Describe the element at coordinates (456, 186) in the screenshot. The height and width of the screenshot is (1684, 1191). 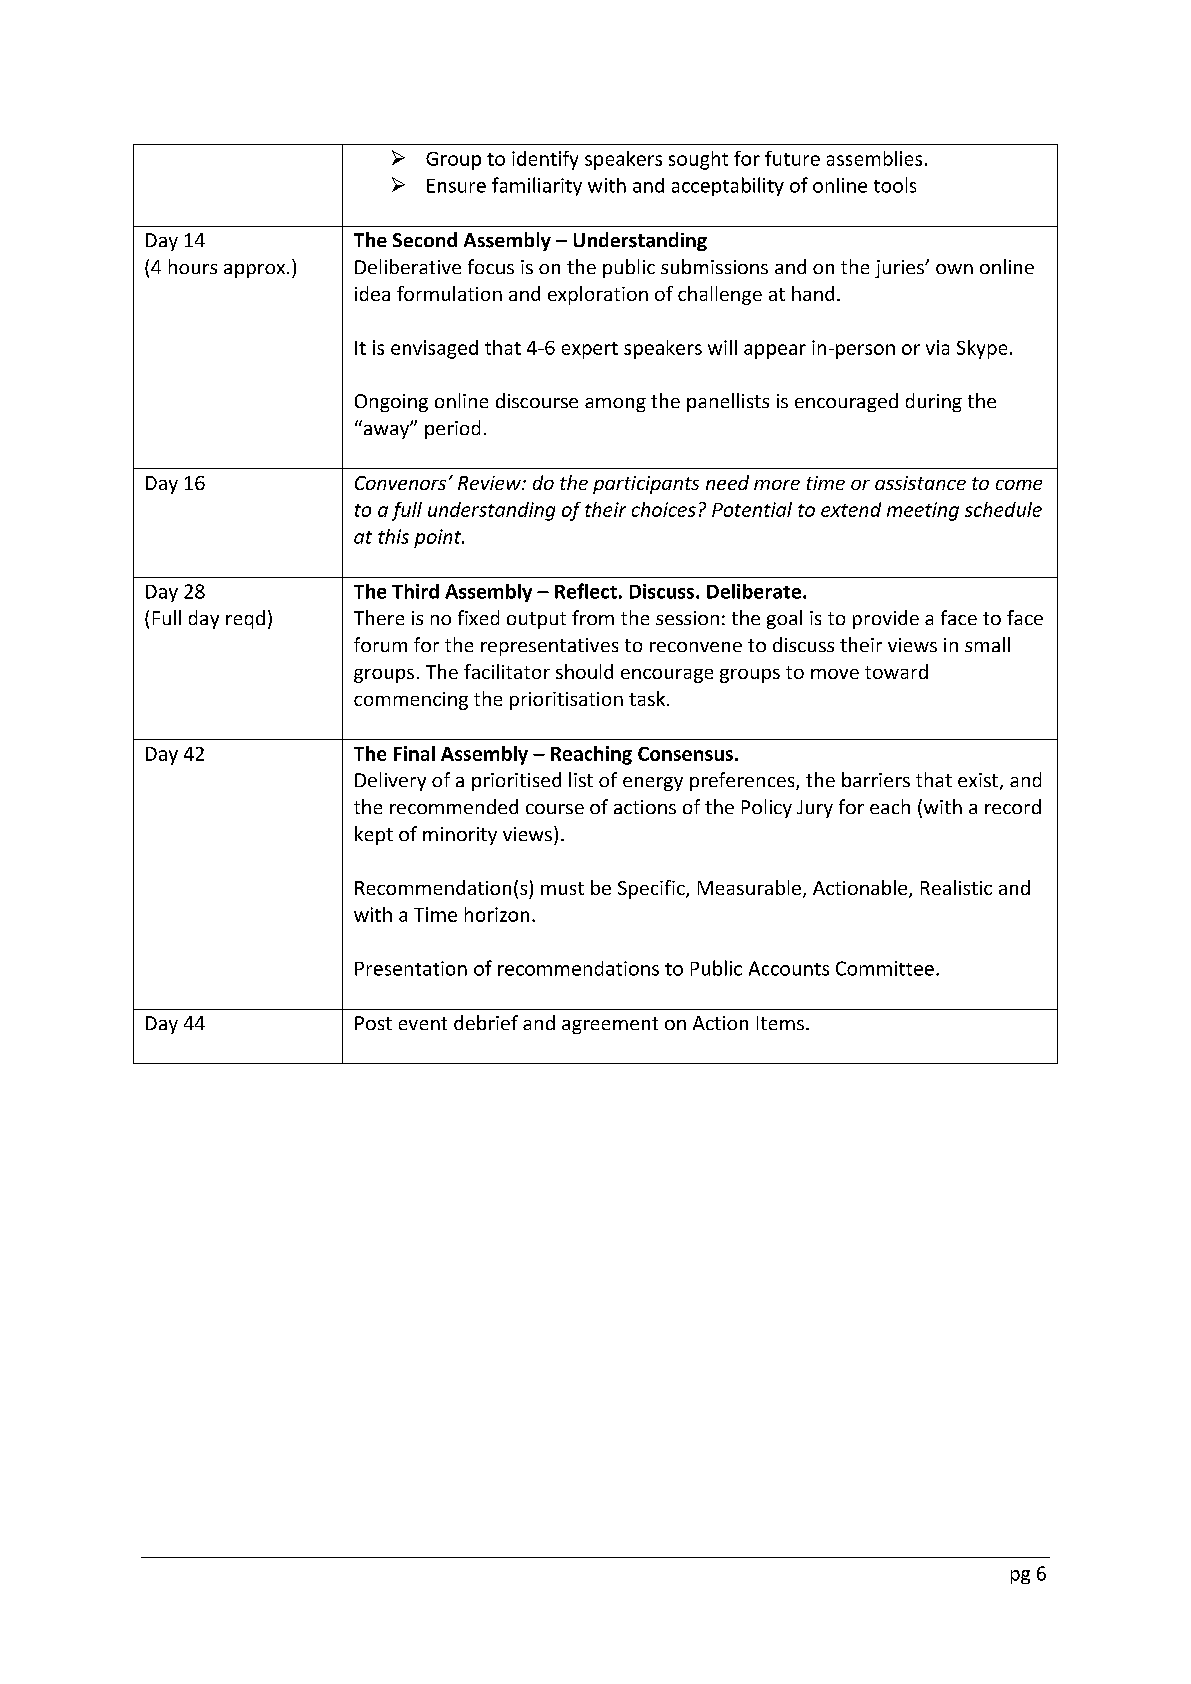
I see `Ensure` at that location.
